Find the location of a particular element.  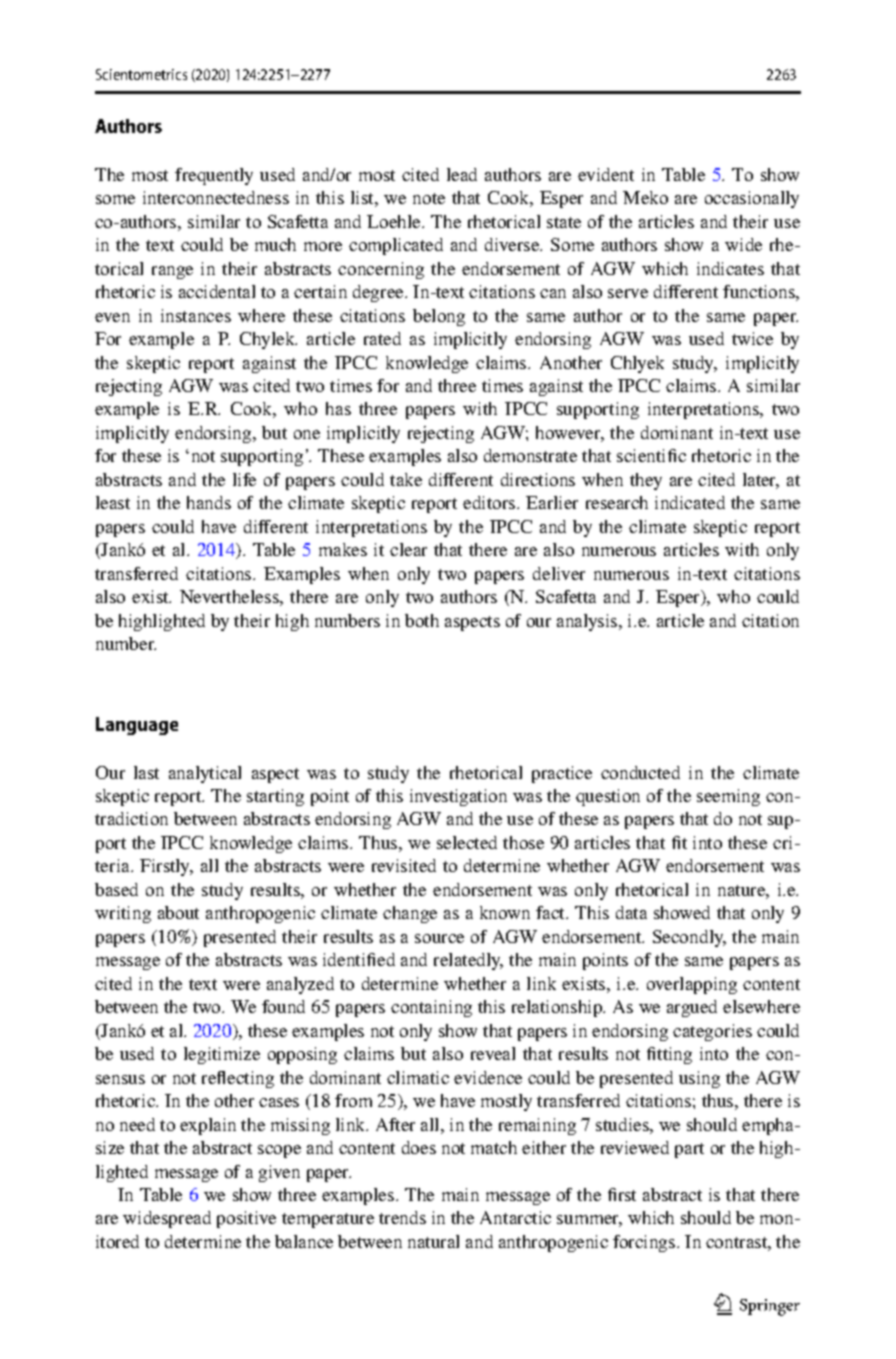

trends is located at coordinates (402, 1217).
